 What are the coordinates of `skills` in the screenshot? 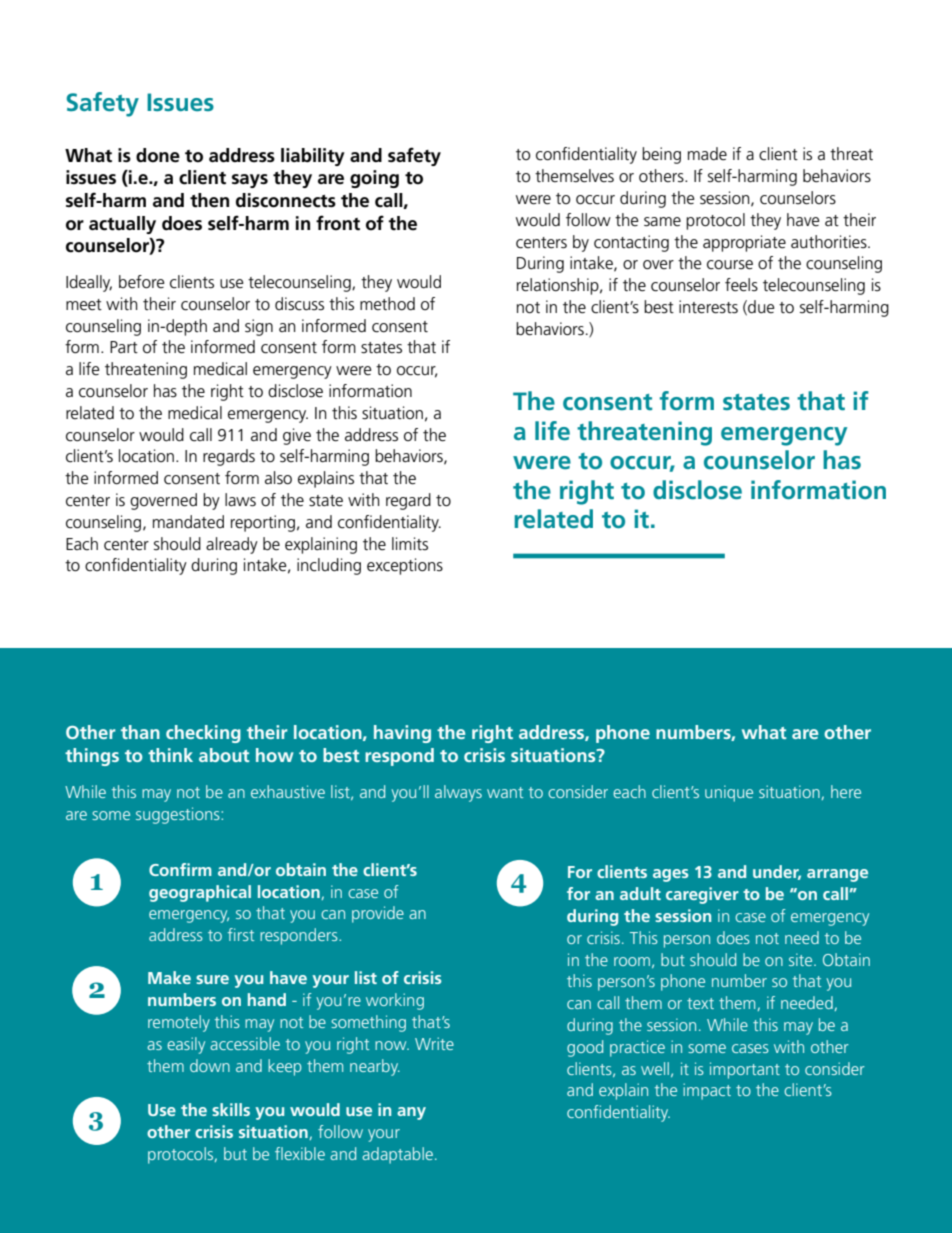 It's located at (231, 1109).
